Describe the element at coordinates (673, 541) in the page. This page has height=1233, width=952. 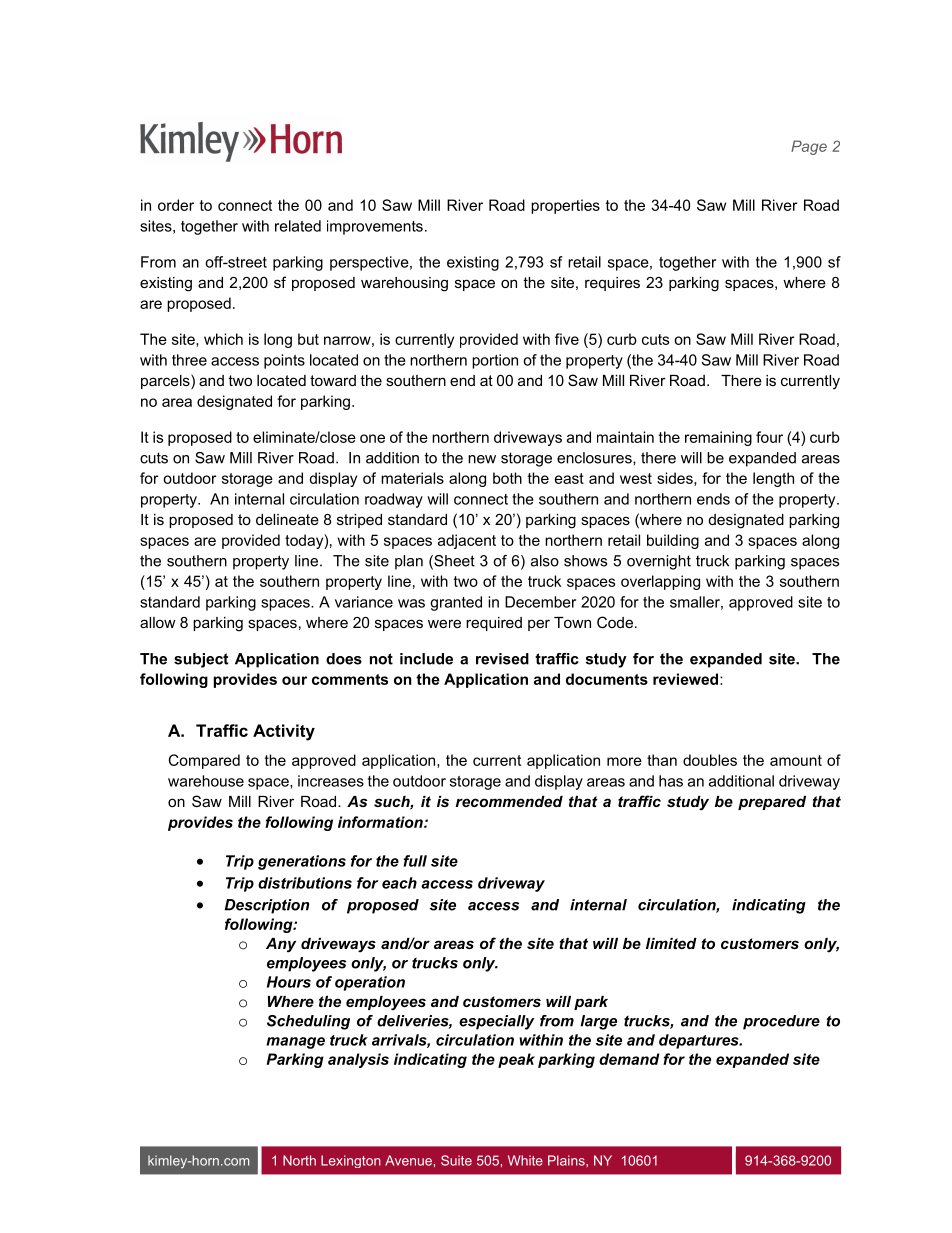
I see `building` at that location.
